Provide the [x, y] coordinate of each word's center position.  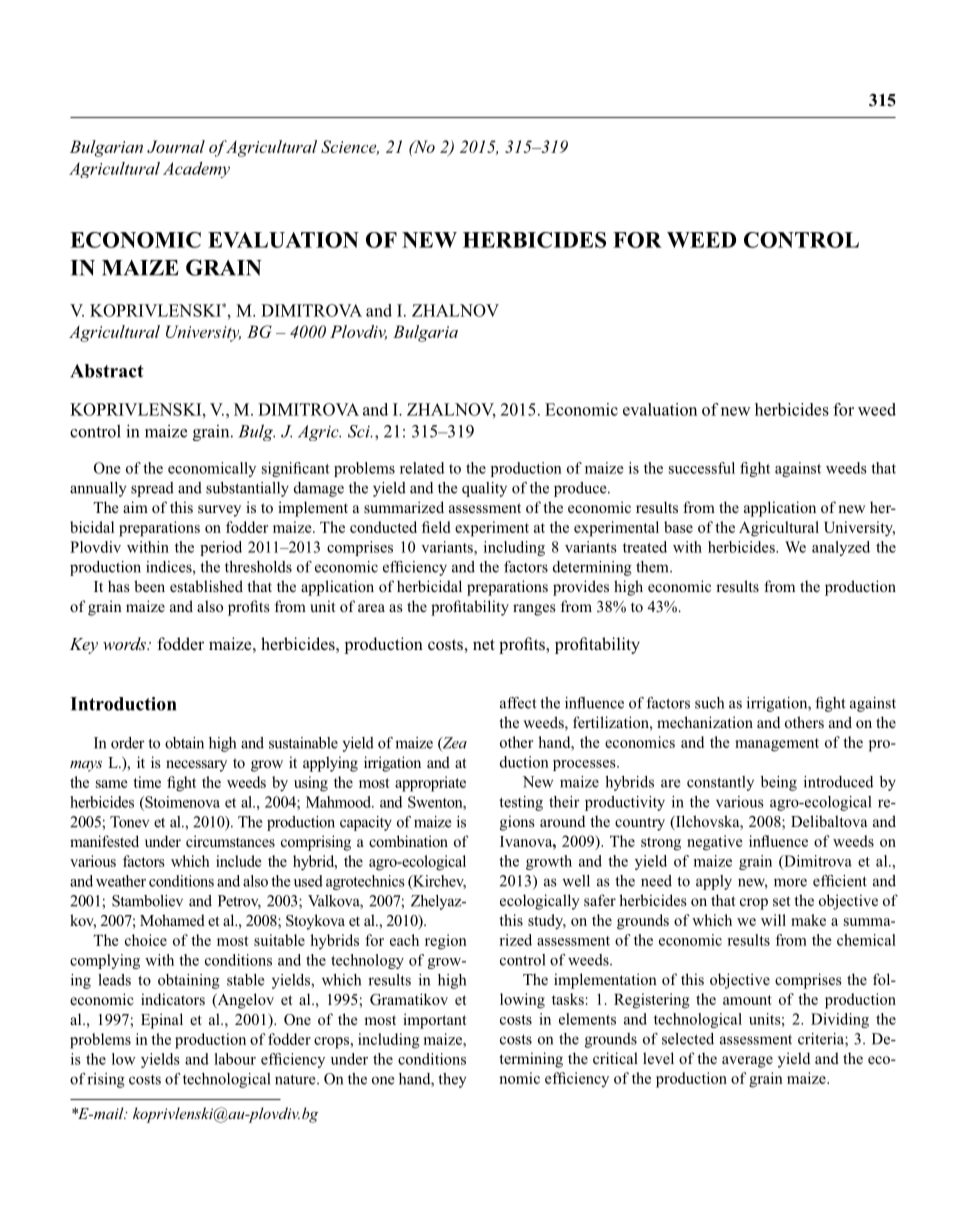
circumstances [230, 841]
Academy [196, 170]
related [422, 468]
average [747, 1062]
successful [702, 468]
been [149, 586]
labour [235, 1059]
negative [715, 843]
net [484, 644]
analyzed [841, 548]
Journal [176, 146]
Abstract [107, 371]
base [678, 527]
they [452, 1080]
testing [521, 803]
